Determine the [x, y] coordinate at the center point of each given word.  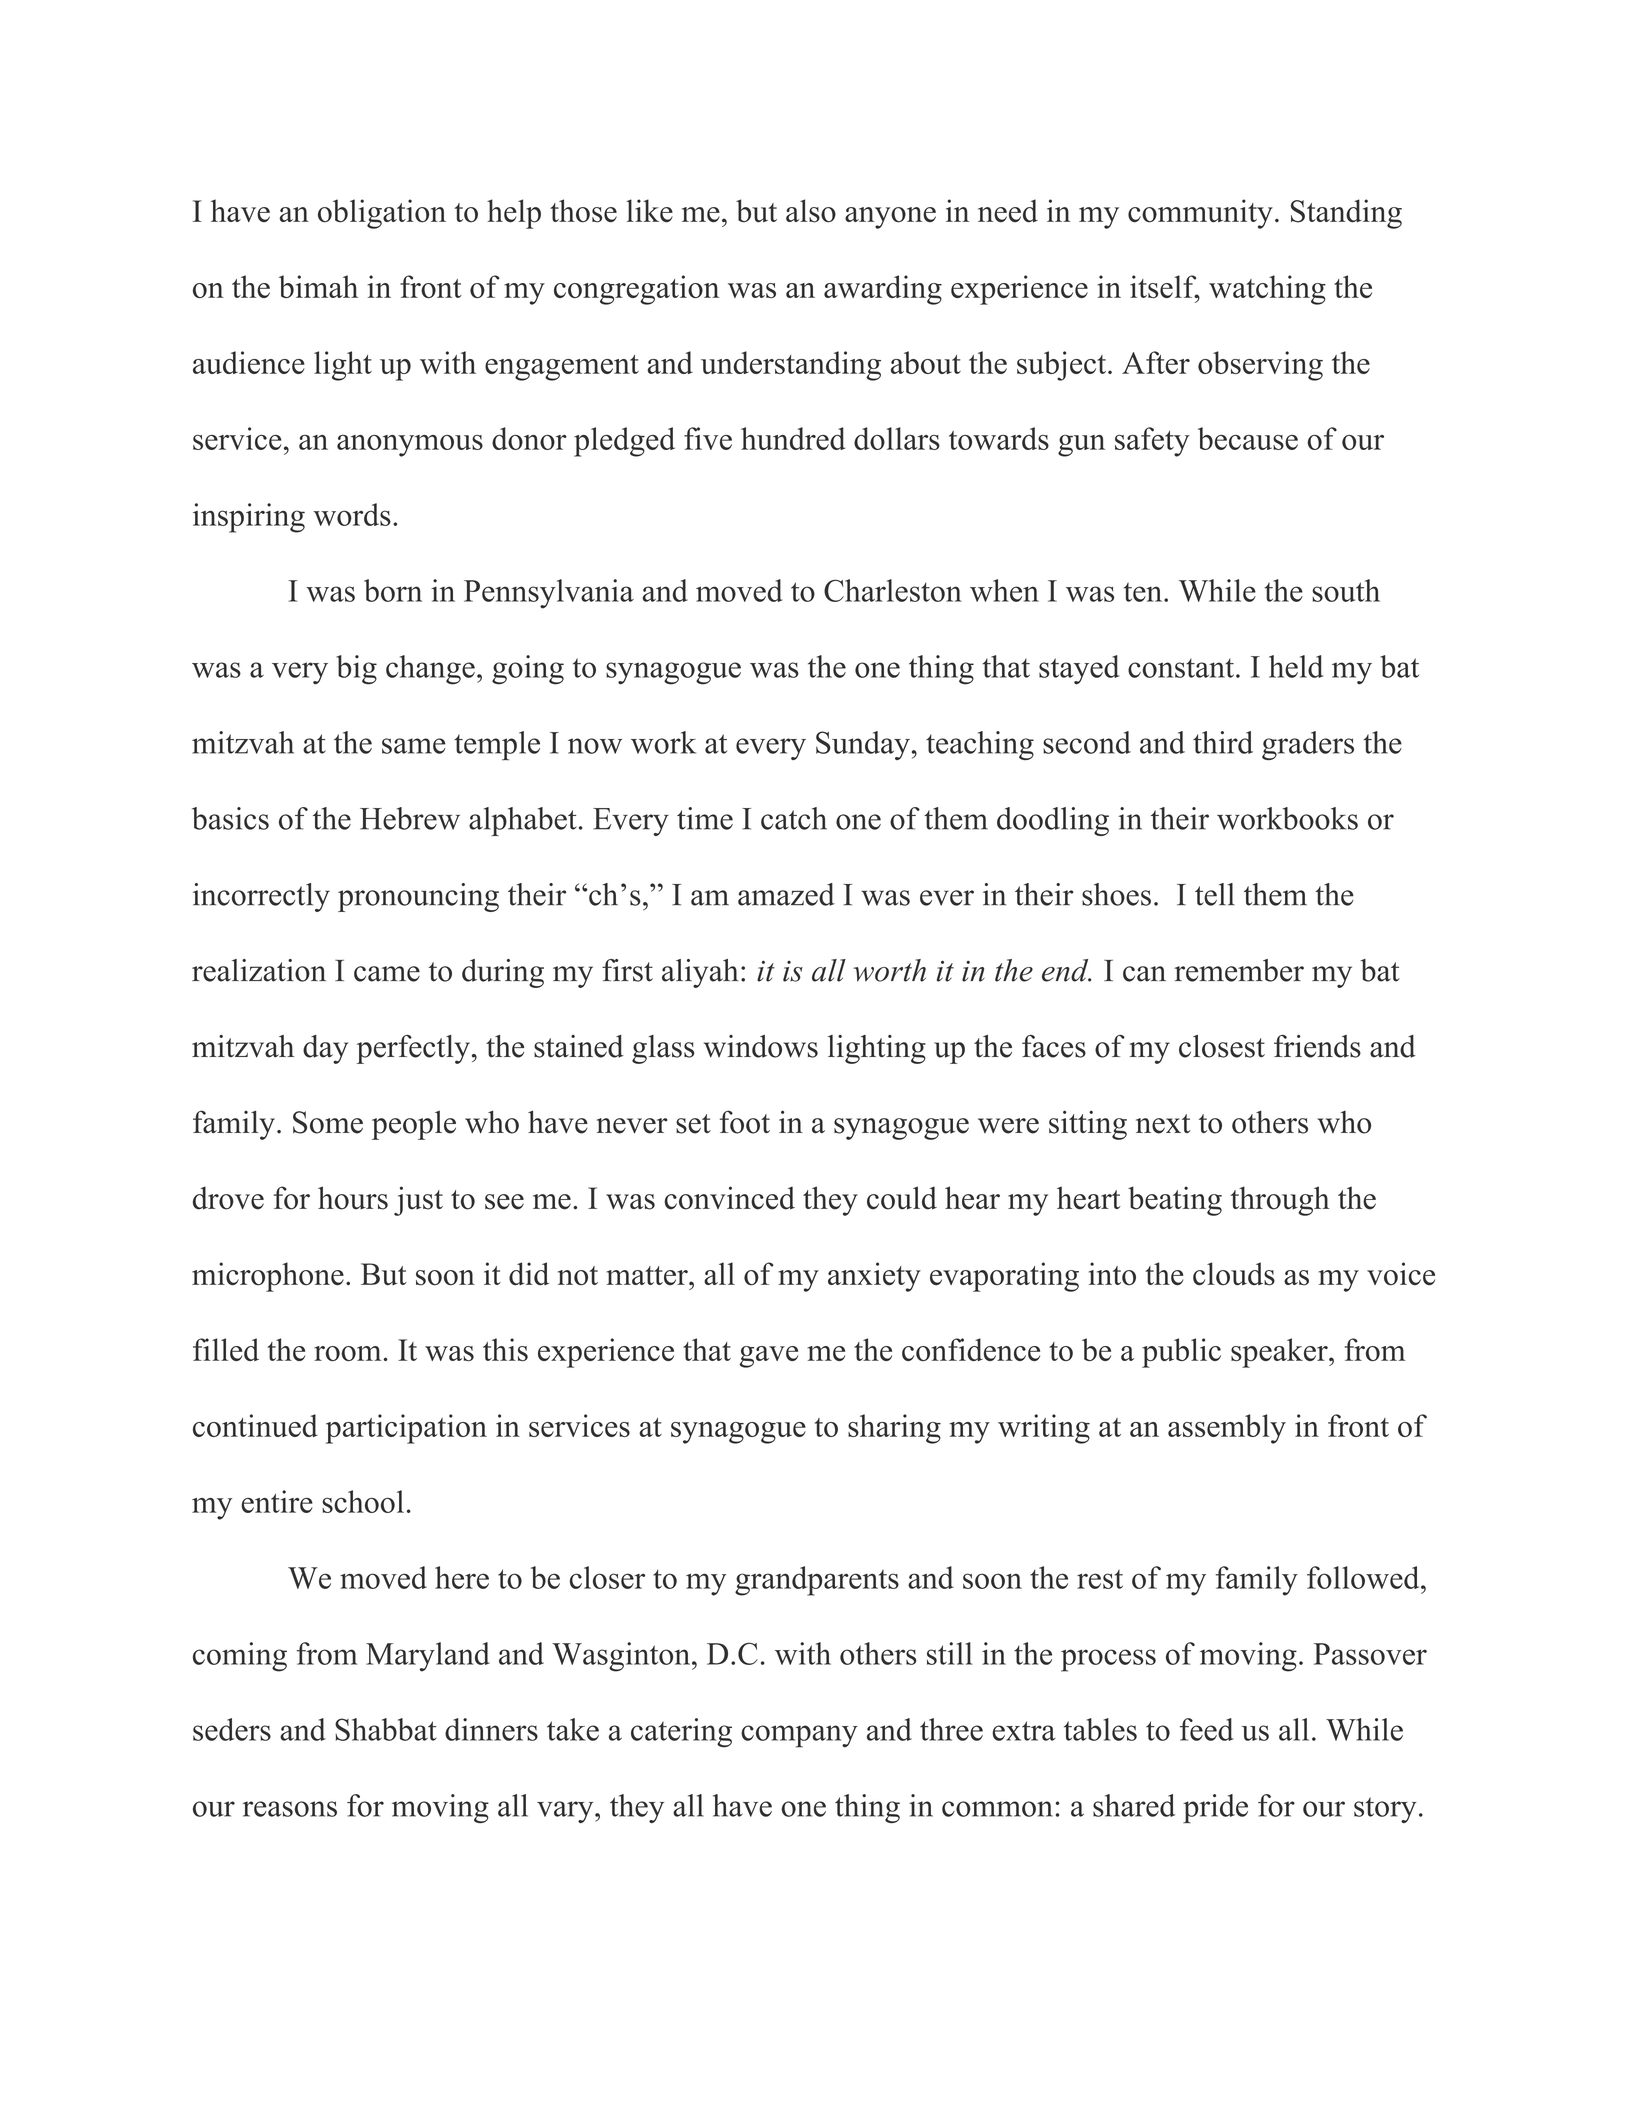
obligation [382, 214]
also [811, 211]
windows [761, 1046]
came [387, 974]
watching [1267, 290]
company [799, 1736]
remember [1239, 970]
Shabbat [386, 1729]
